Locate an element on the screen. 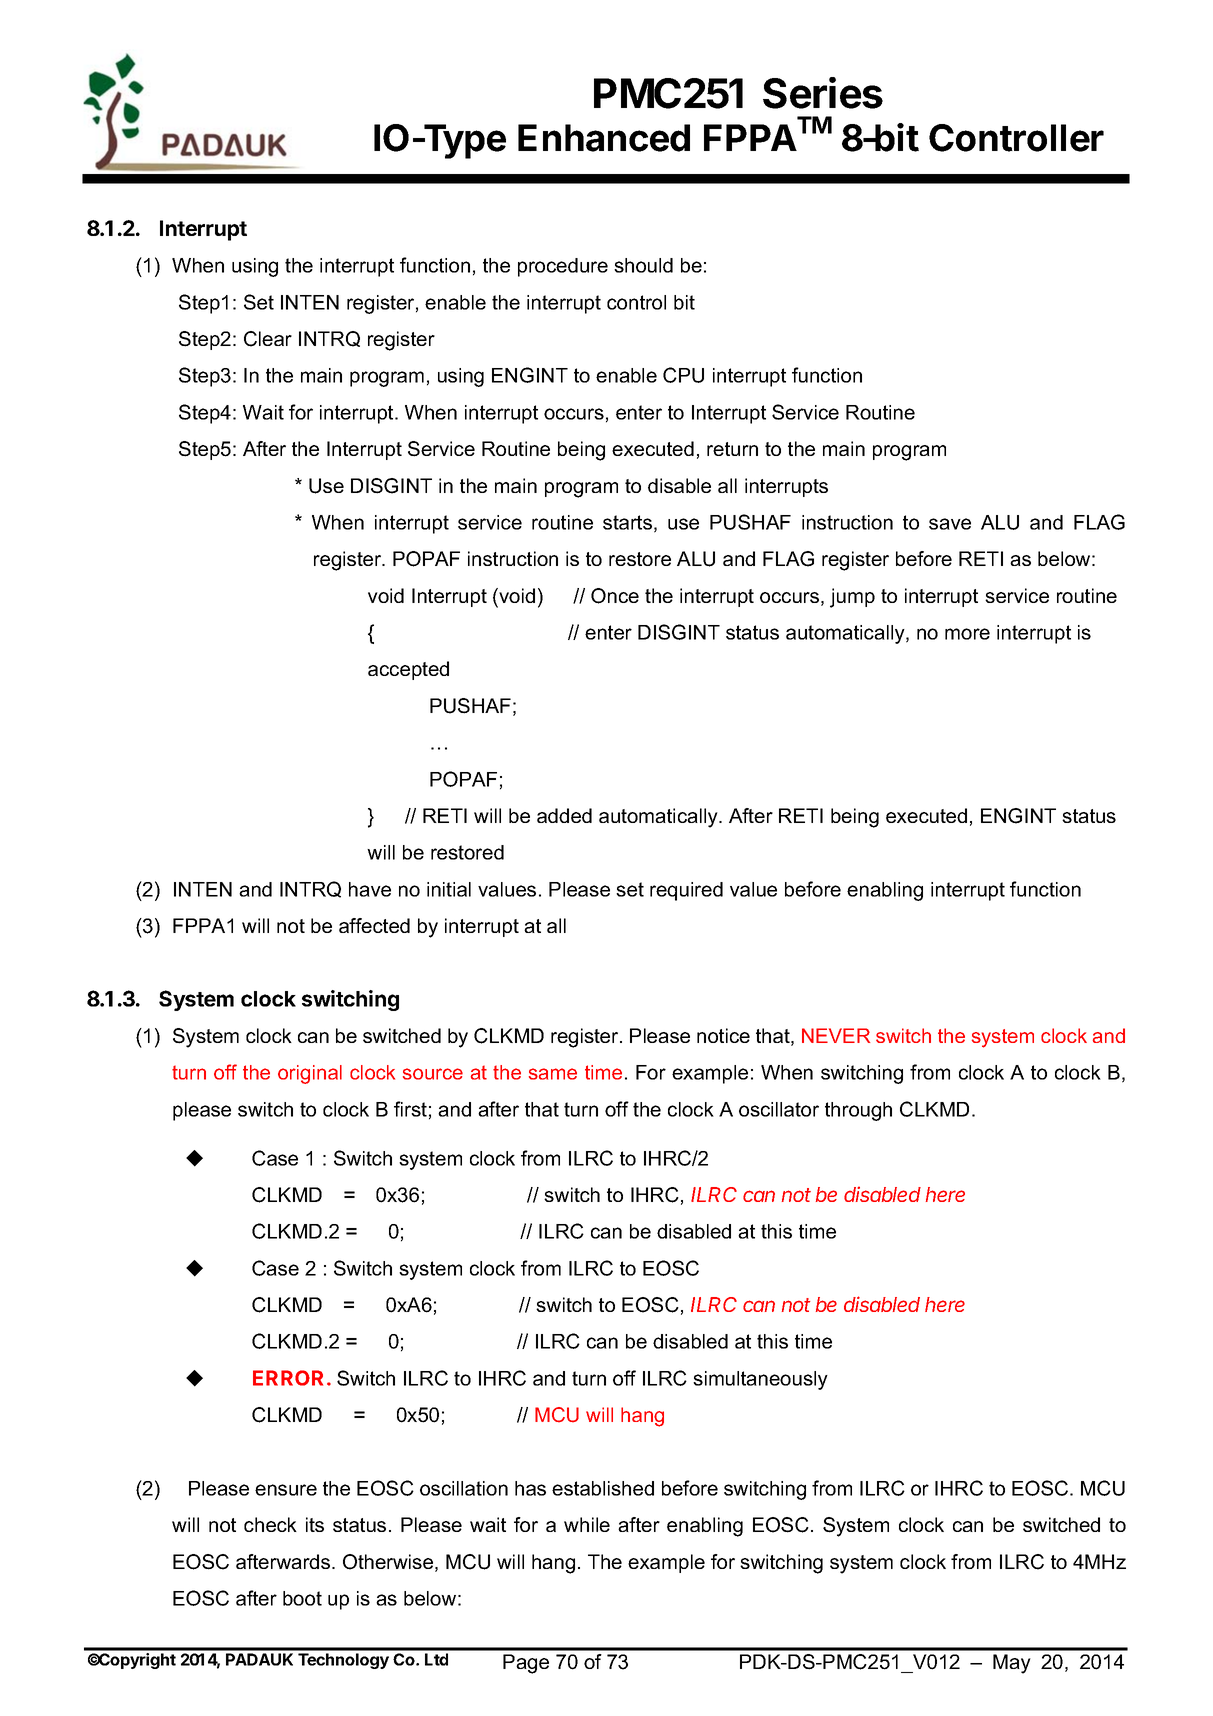  more is located at coordinates (967, 634).
